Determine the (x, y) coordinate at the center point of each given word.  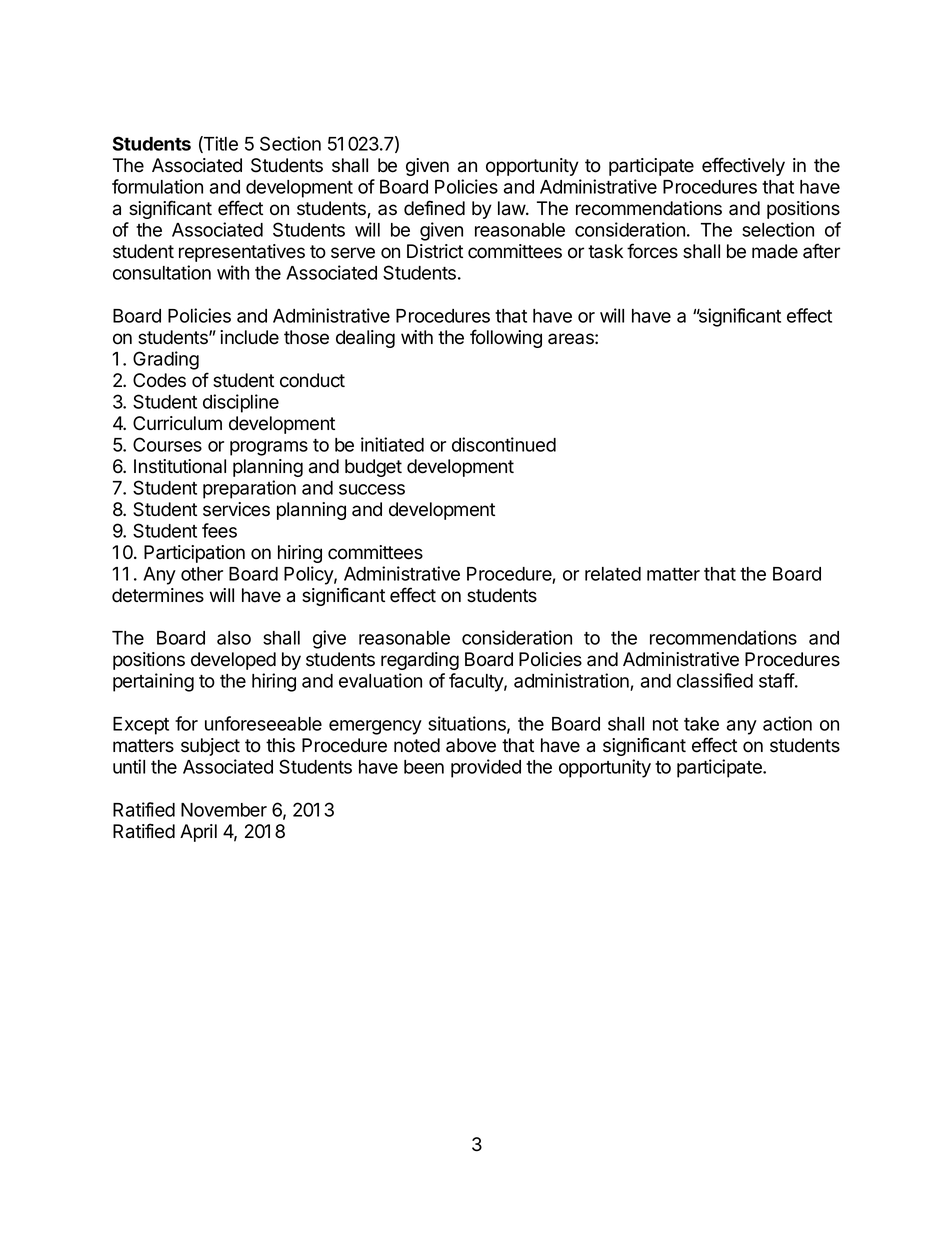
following (506, 338)
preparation (249, 489)
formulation (157, 186)
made (775, 251)
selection (778, 229)
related (613, 574)
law (512, 208)
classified (715, 680)
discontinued (504, 444)
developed (233, 661)
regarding (420, 661)
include (249, 337)
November (224, 810)
